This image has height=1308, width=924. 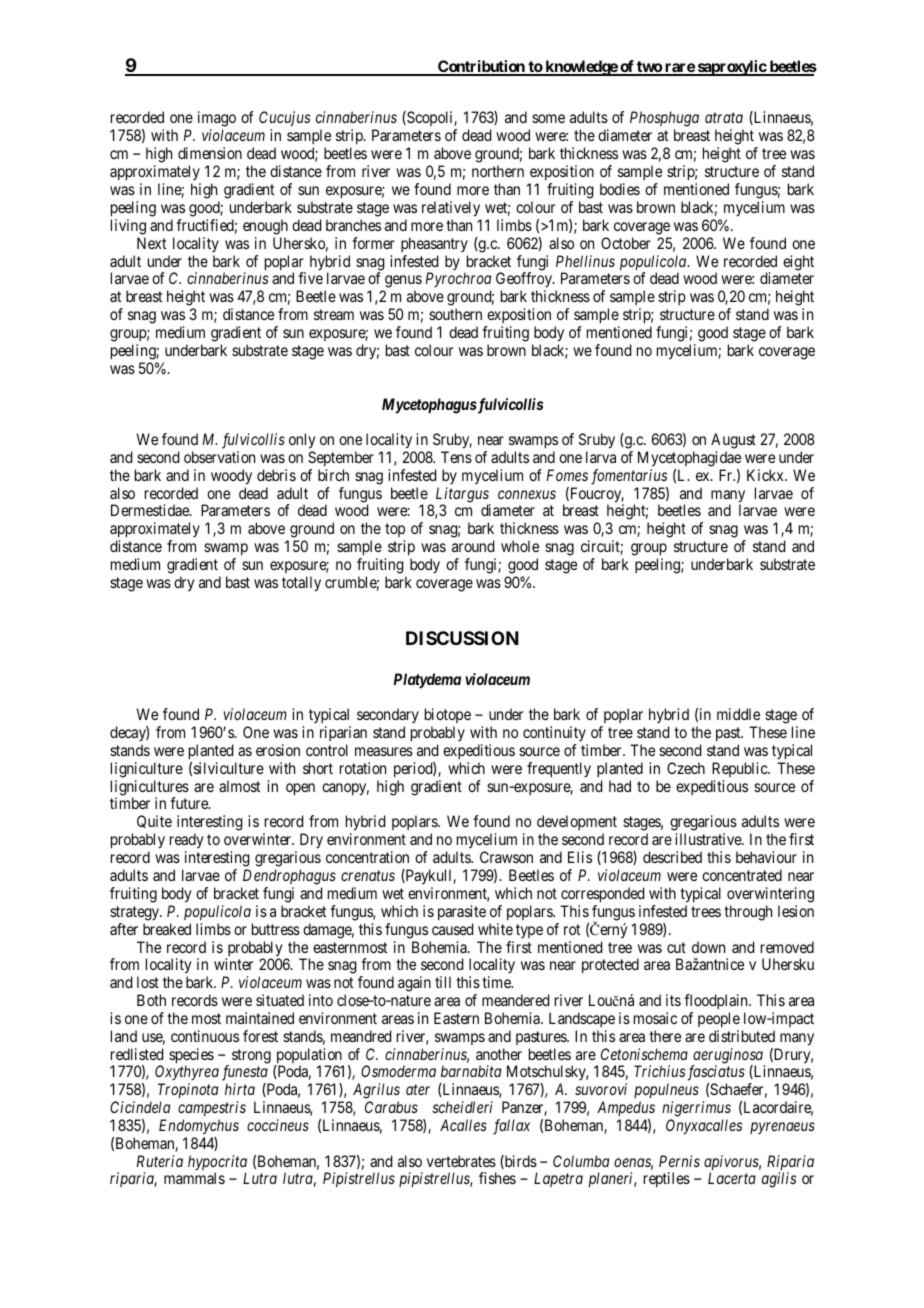 What do you see at coordinates (219, 457) in the image?
I see `observation` at bounding box center [219, 457].
